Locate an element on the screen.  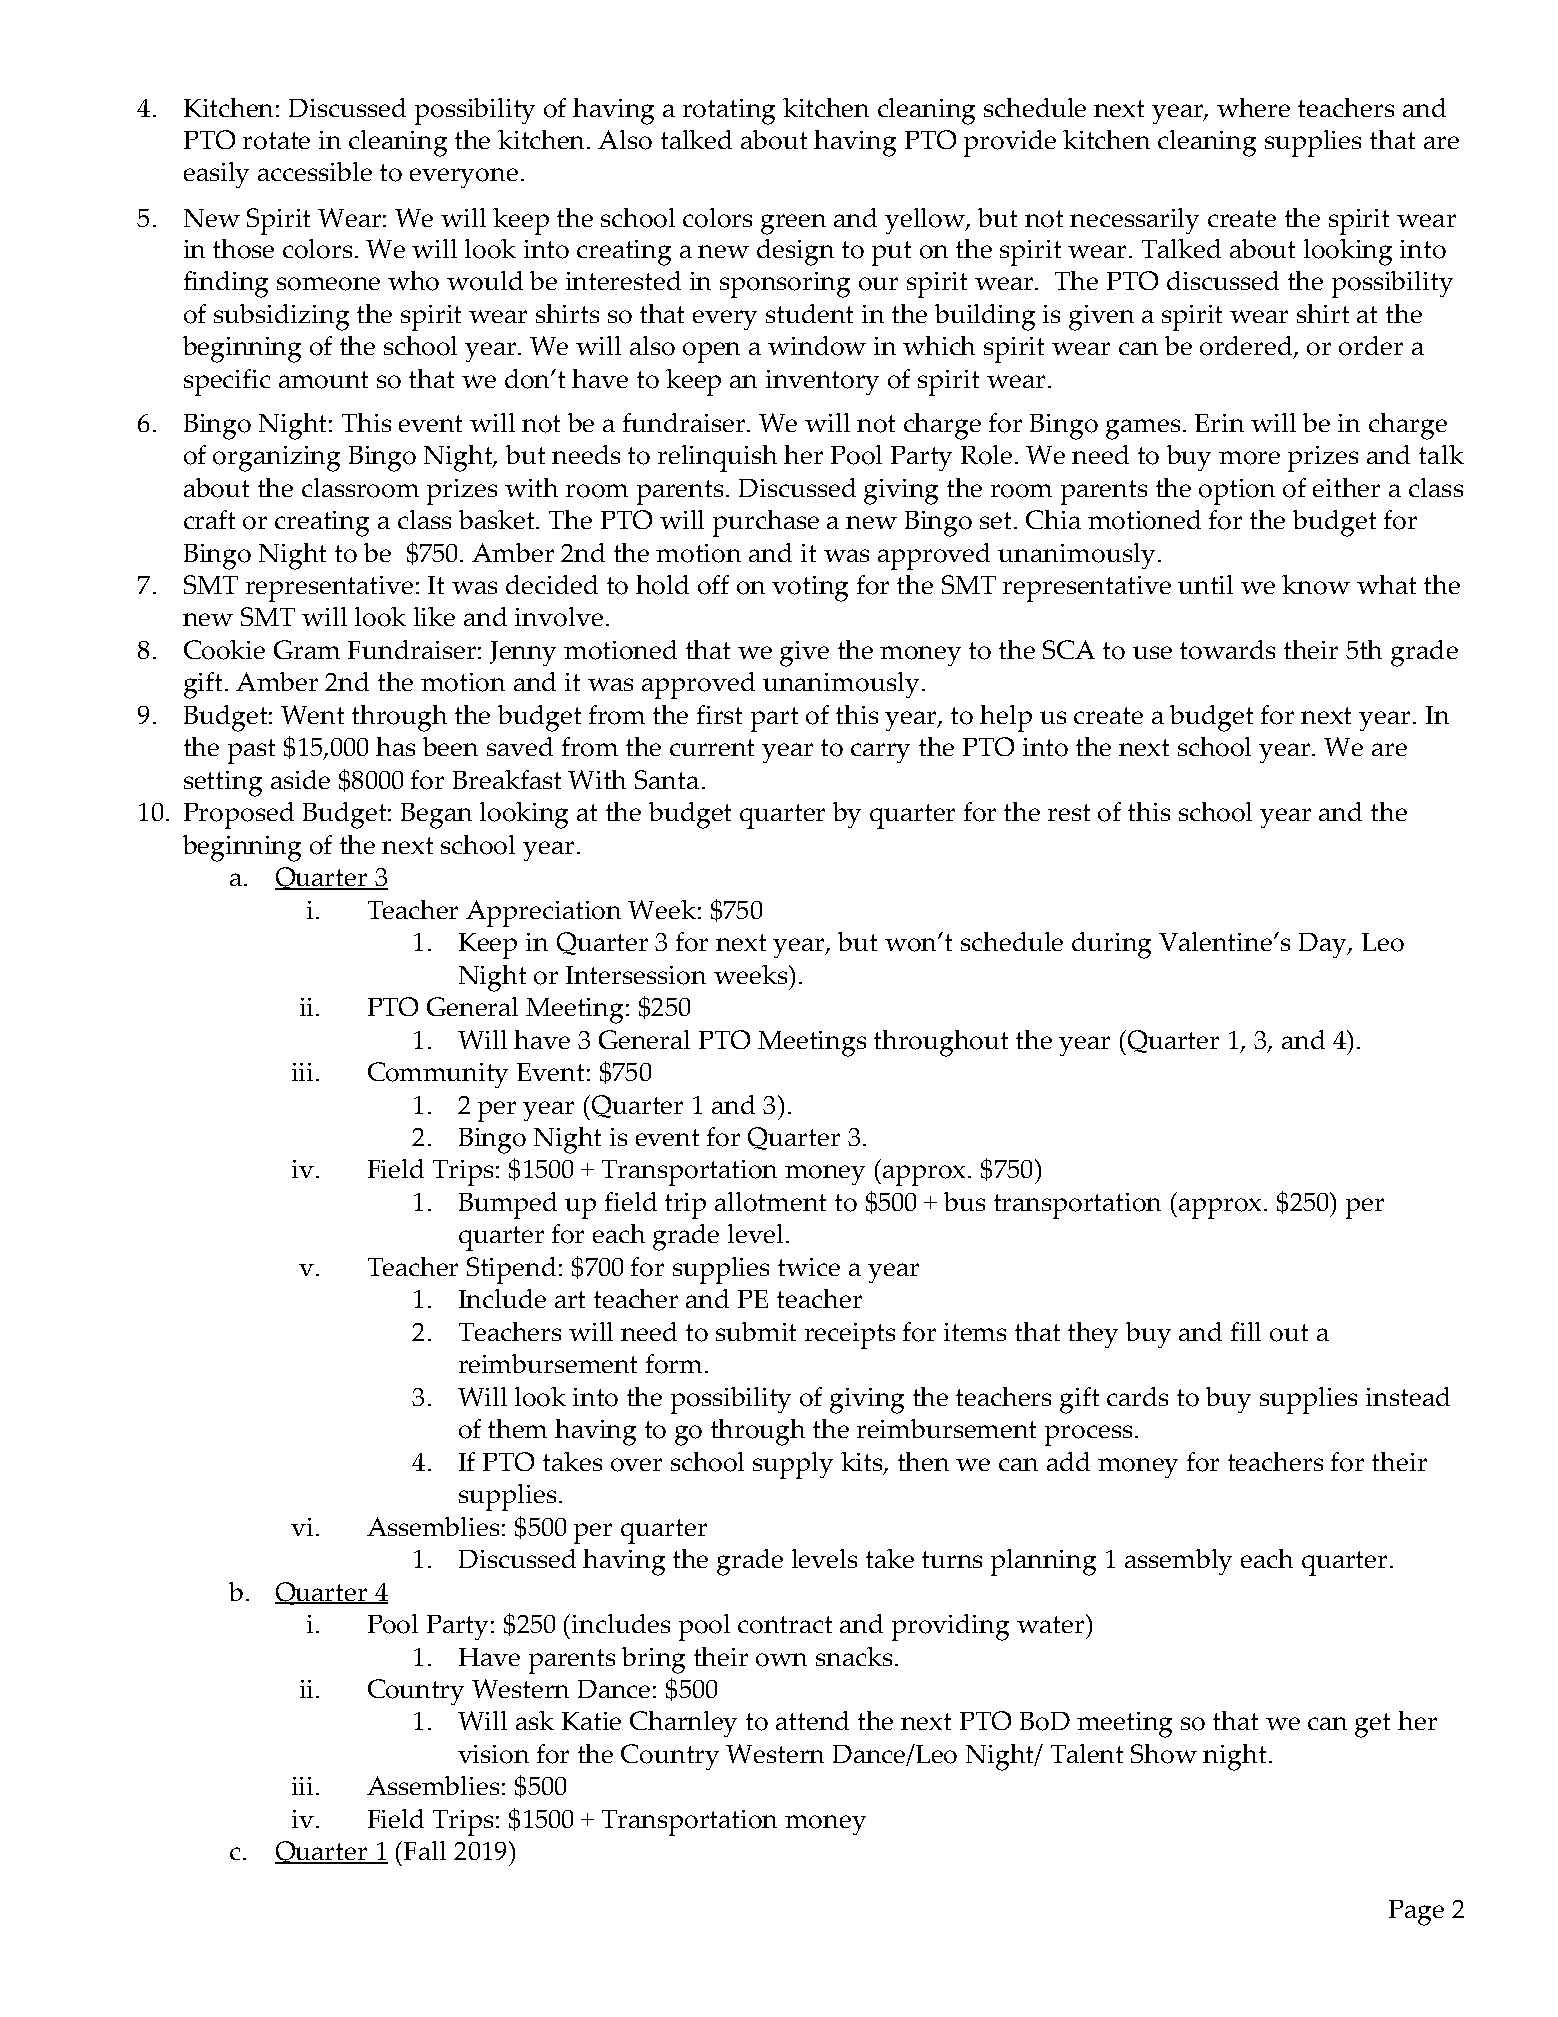
fill is located at coordinates (1246, 1331).
